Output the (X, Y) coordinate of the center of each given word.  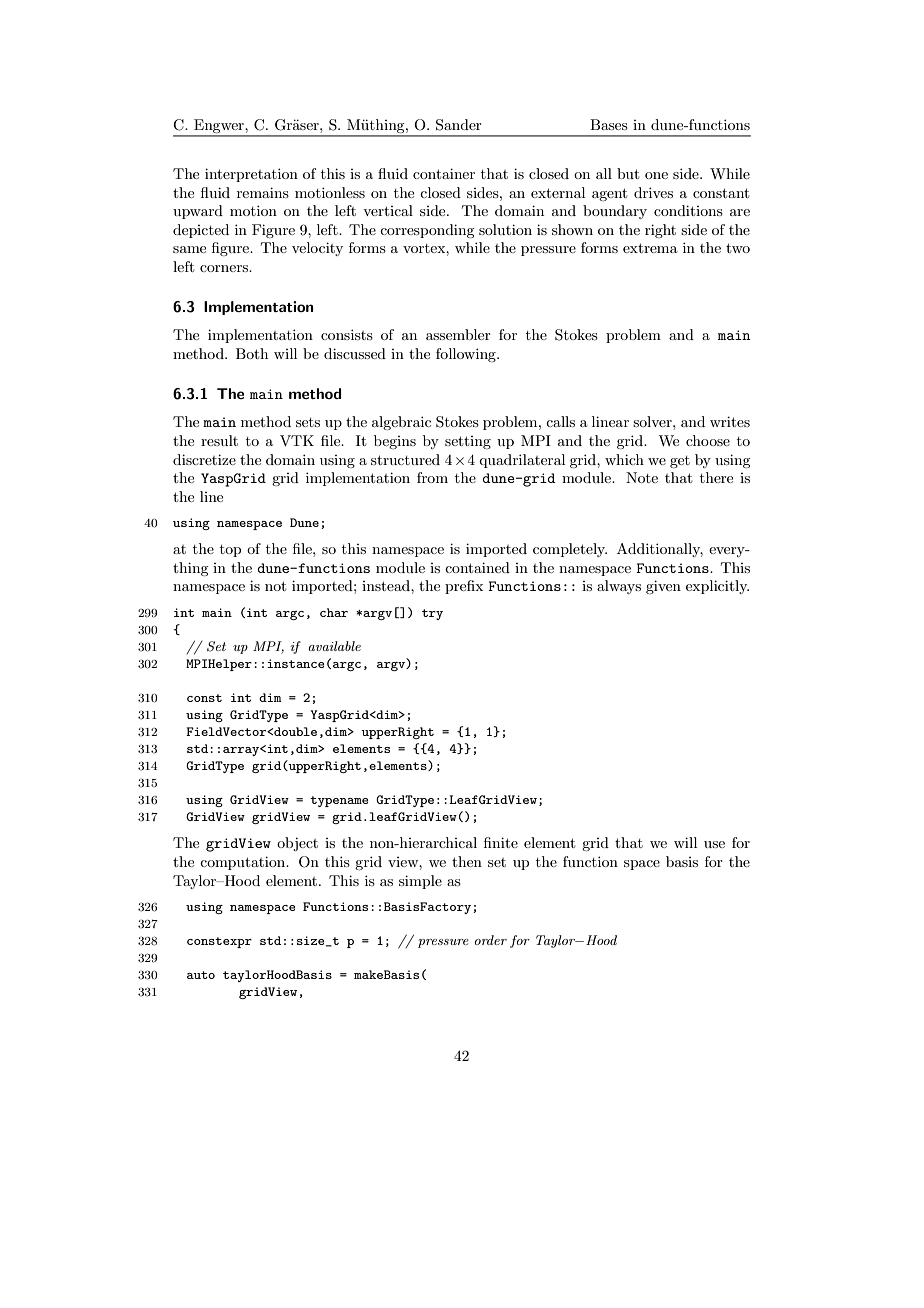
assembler (458, 334)
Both (252, 353)
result (219, 440)
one (656, 175)
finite (501, 842)
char (334, 612)
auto (201, 975)
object (297, 844)
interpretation (251, 175)
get (680, 462)
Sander (459, 125)
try (432, 614)
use (714, 844)
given (663, 587)
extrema (650, 248)
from (432, 477)
